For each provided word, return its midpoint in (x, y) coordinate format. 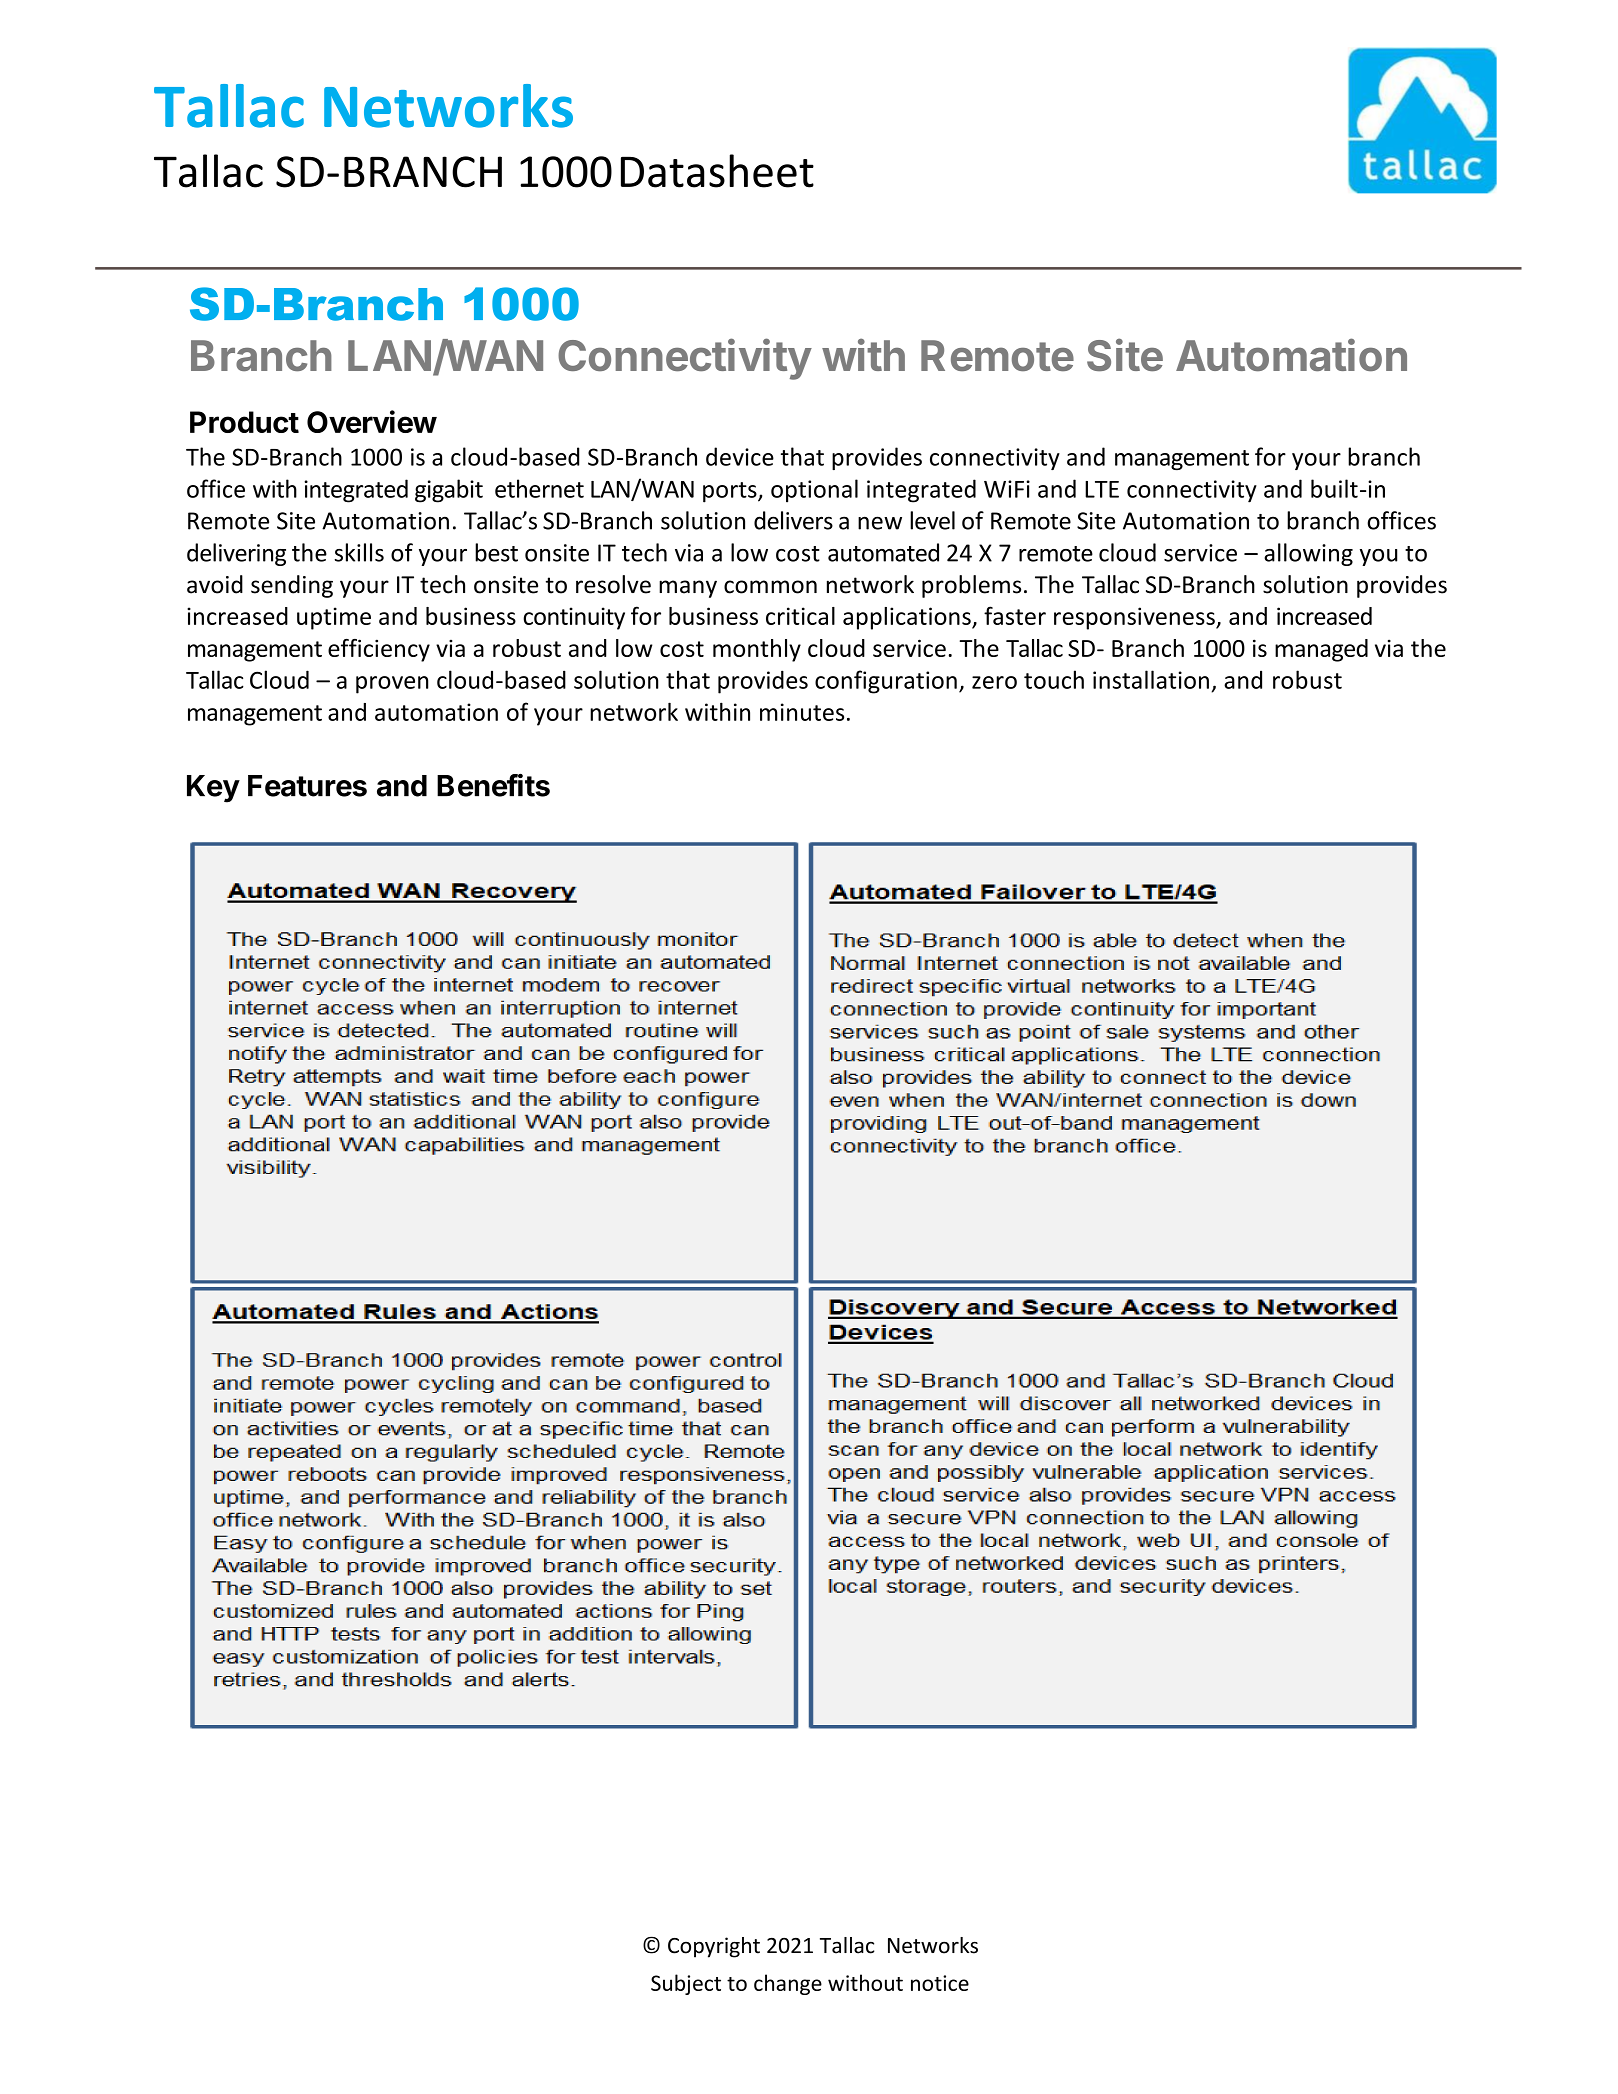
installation (1151, 679)
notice (940, 1983)
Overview (372, 421)
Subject (686, 1984)
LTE (1102, 489)
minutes (802, 712)
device (740, 456)
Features (307, 786)
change (788, 1984)
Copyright (714, 1947)
